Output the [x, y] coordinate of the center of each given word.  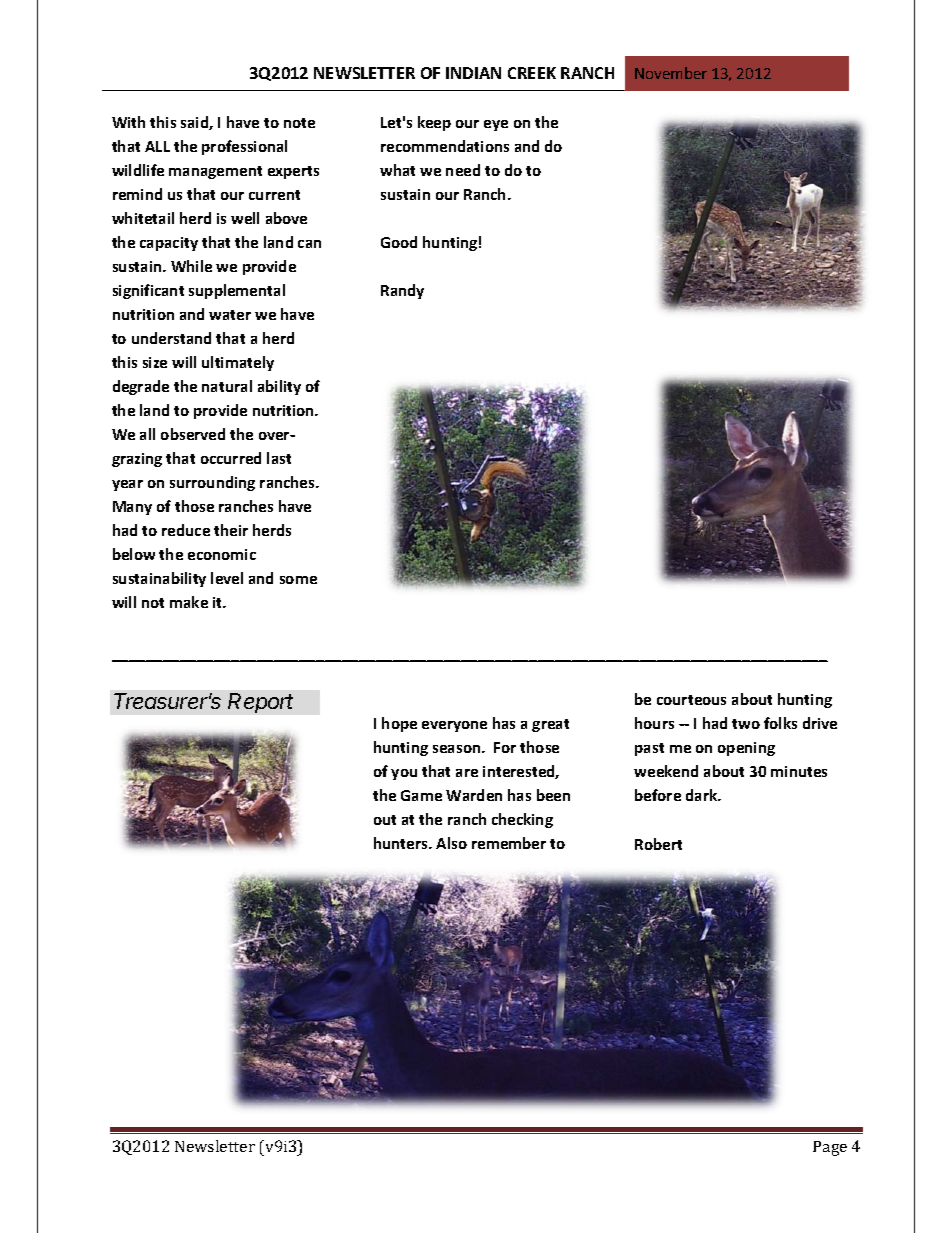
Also [451, 843]
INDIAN [473, 73]
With [128, 122]
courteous [691, 700]
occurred [231, 458]
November [671, 73]
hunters [402, 843]
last [279, 458]
